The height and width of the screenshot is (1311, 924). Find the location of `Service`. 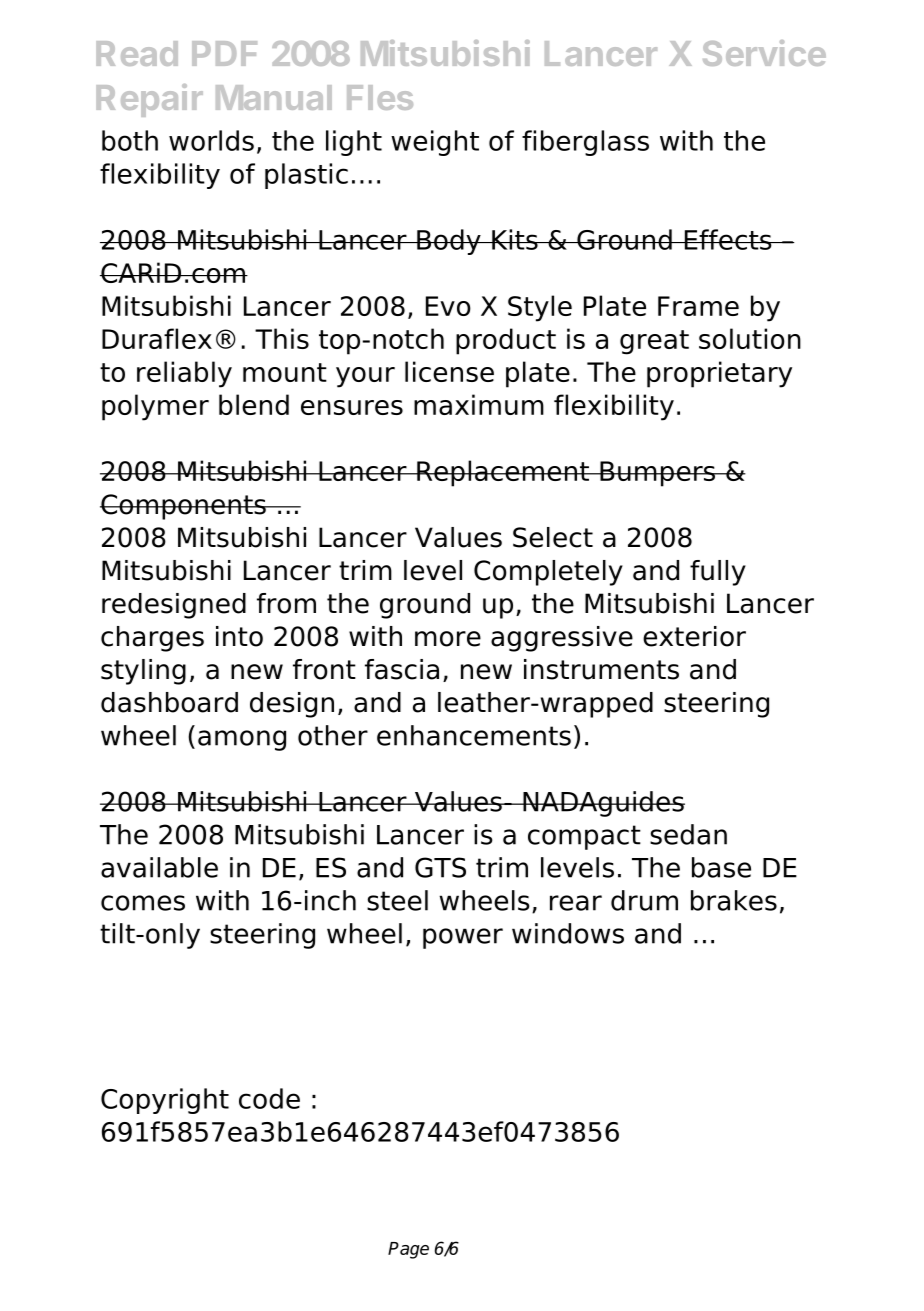

Service is located at coordinates (764, 53).
